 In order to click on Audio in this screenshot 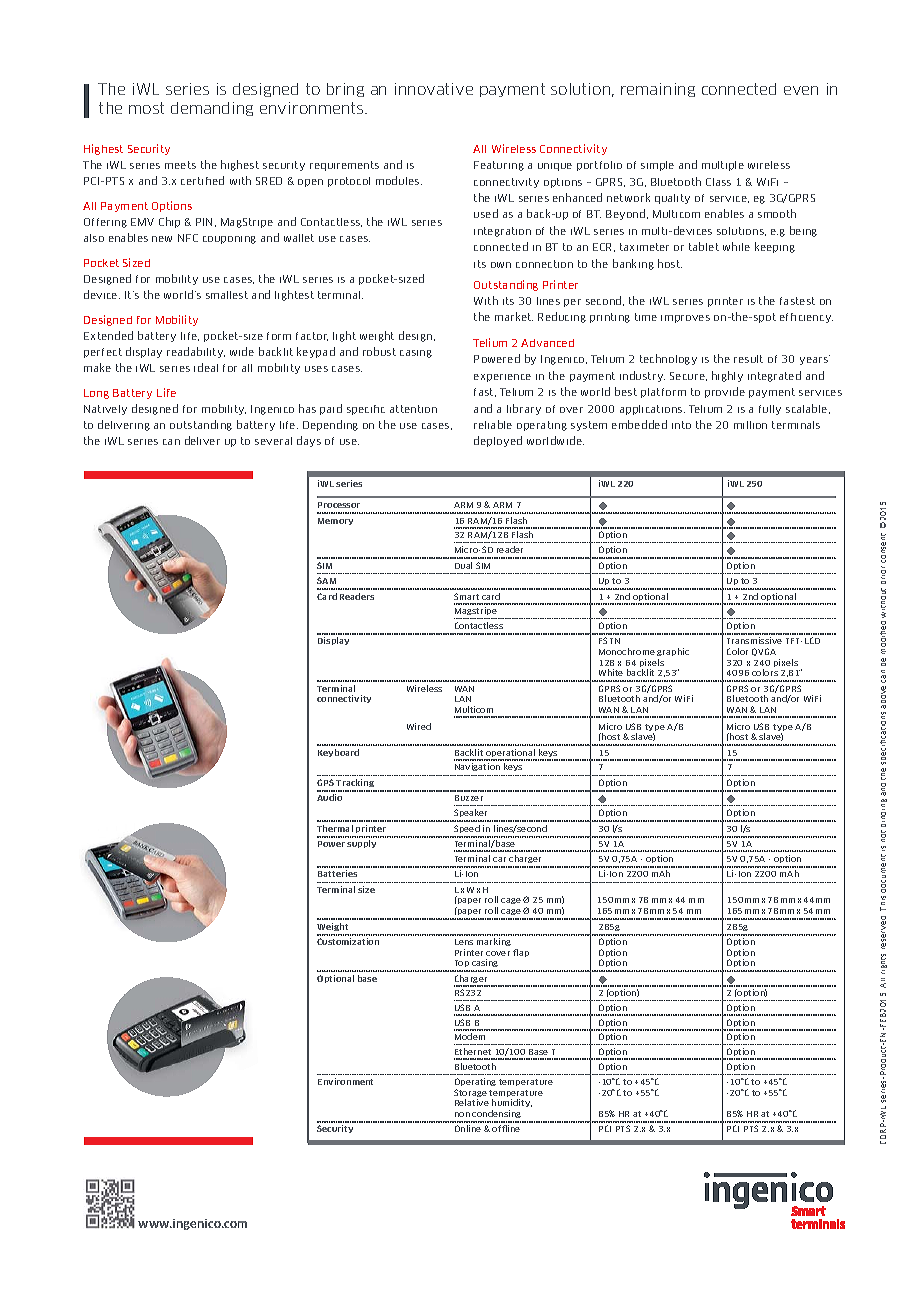, I will do `click(329, 797)`.
